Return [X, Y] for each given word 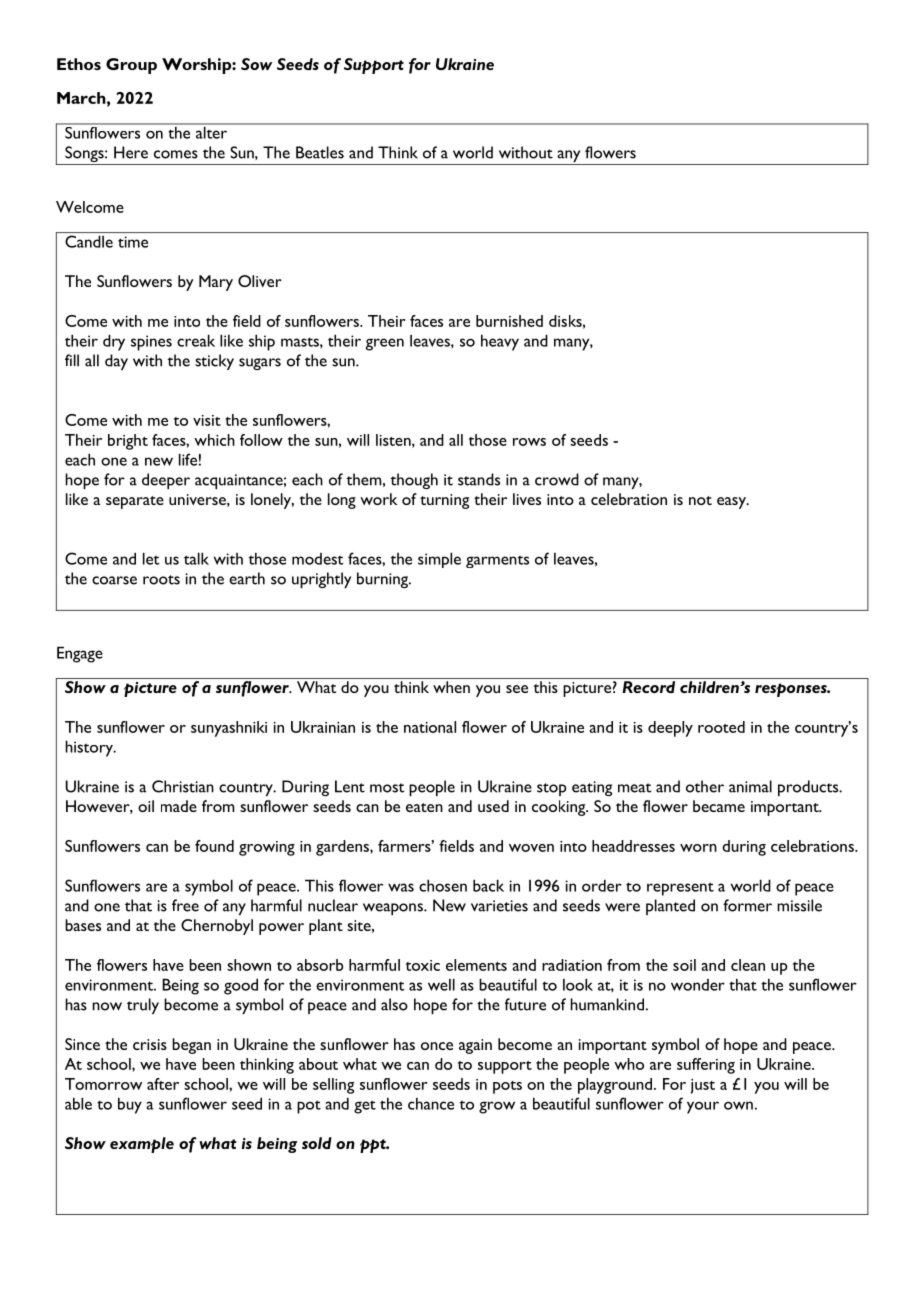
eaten [424, 807]
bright [128, 442]
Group [131, 66]
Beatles [320, 152]
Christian [183, 786]
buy [130, 1105]
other [705, 786]
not [700, 500]
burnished [509, 321]
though [414, 481]
